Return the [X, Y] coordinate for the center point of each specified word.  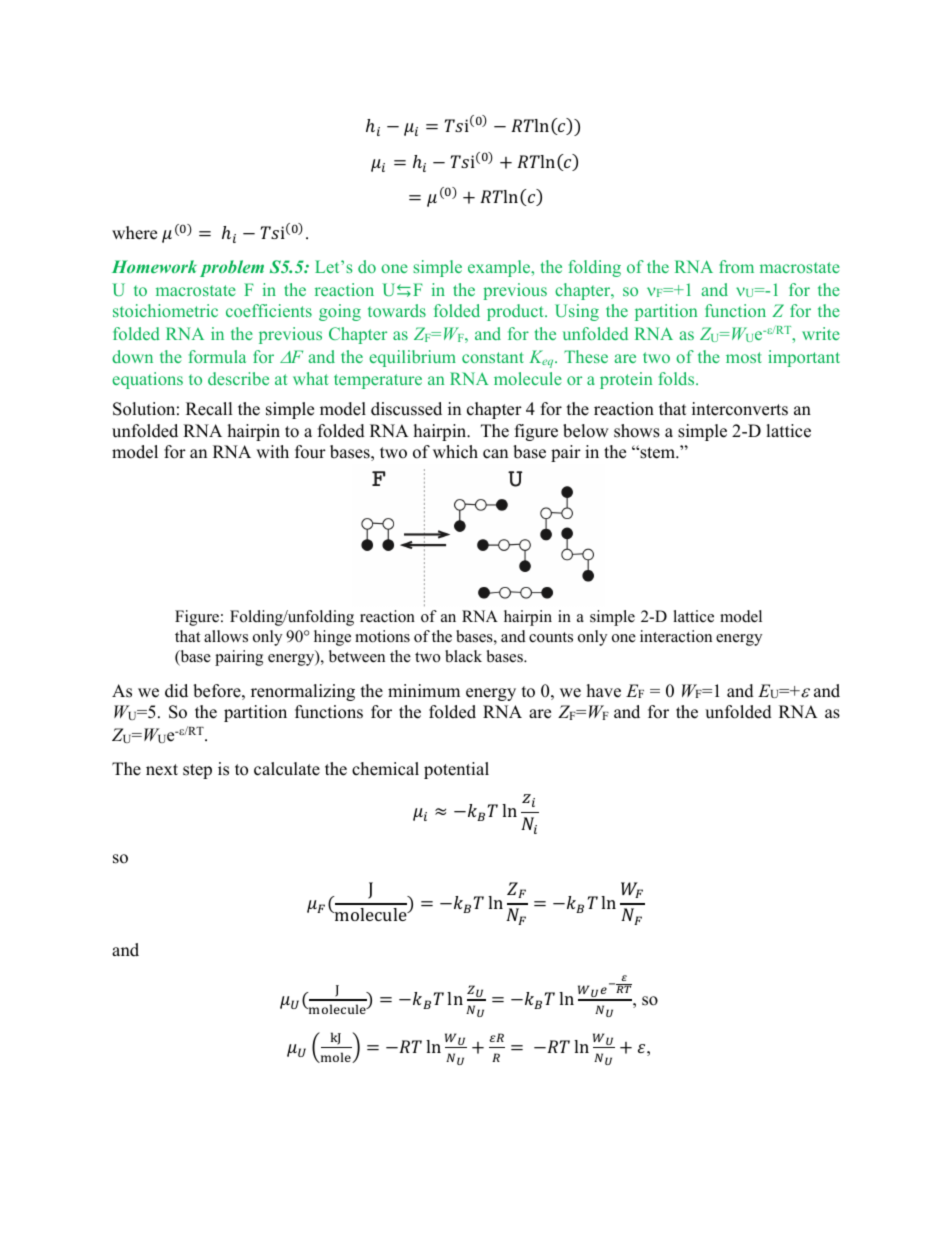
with [272, 451]
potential [456, 770]
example [500, 268]
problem [232, 268]
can [495, 454]
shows [637, 431]
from [736, 266]
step [197, 771]
